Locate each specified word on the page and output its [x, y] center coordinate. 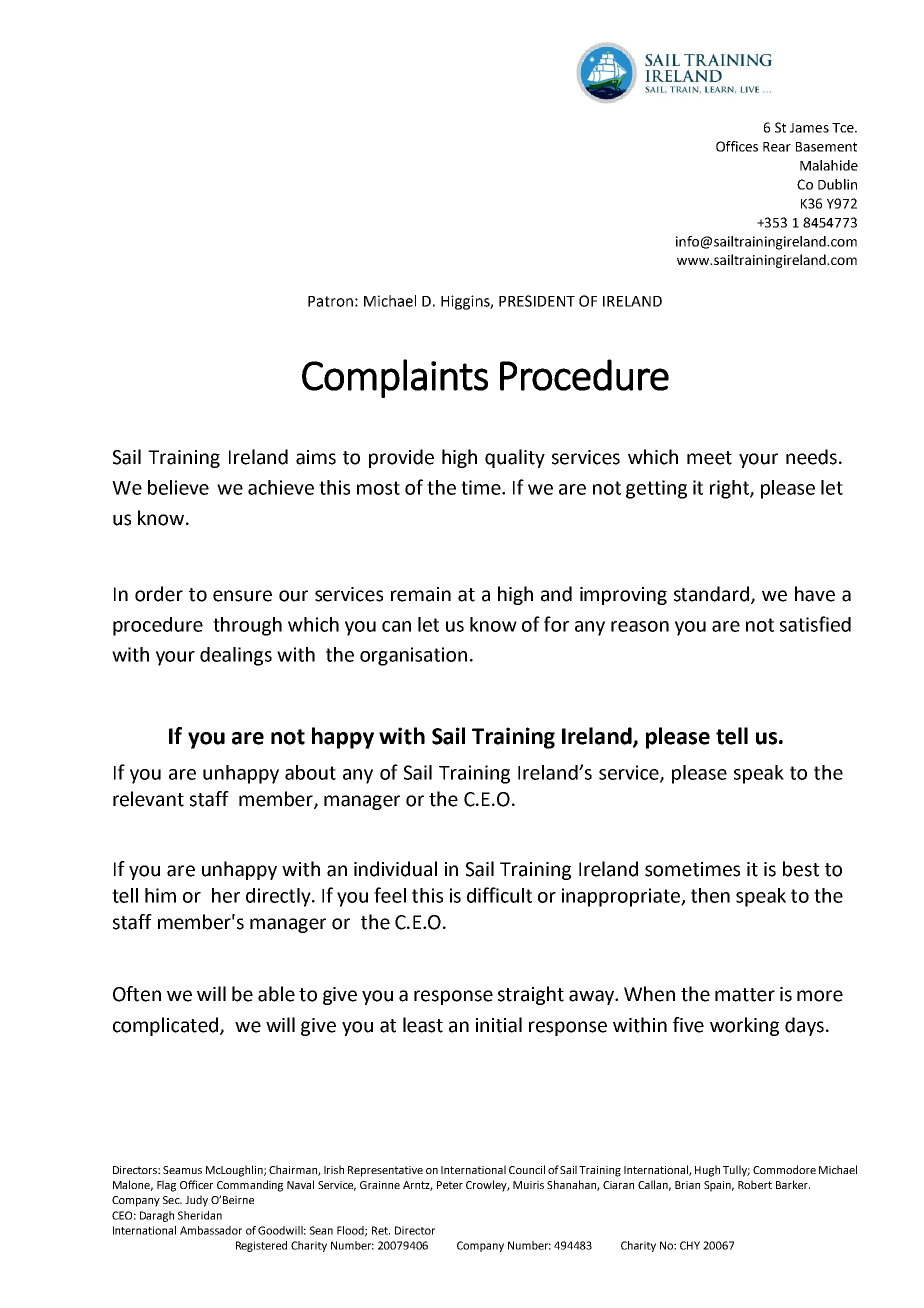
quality [515, 458]
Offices [737, 146]
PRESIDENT [537, 301]
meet [709, 458]
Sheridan [200, 1215]
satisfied [815, 624]
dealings [236, 656]
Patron [330, 301]
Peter [450, 1185]
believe [178, 487]
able [276, 994]
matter [745, 995]
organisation [413, 656]
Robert [755, 1184]
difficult [499, 895]
